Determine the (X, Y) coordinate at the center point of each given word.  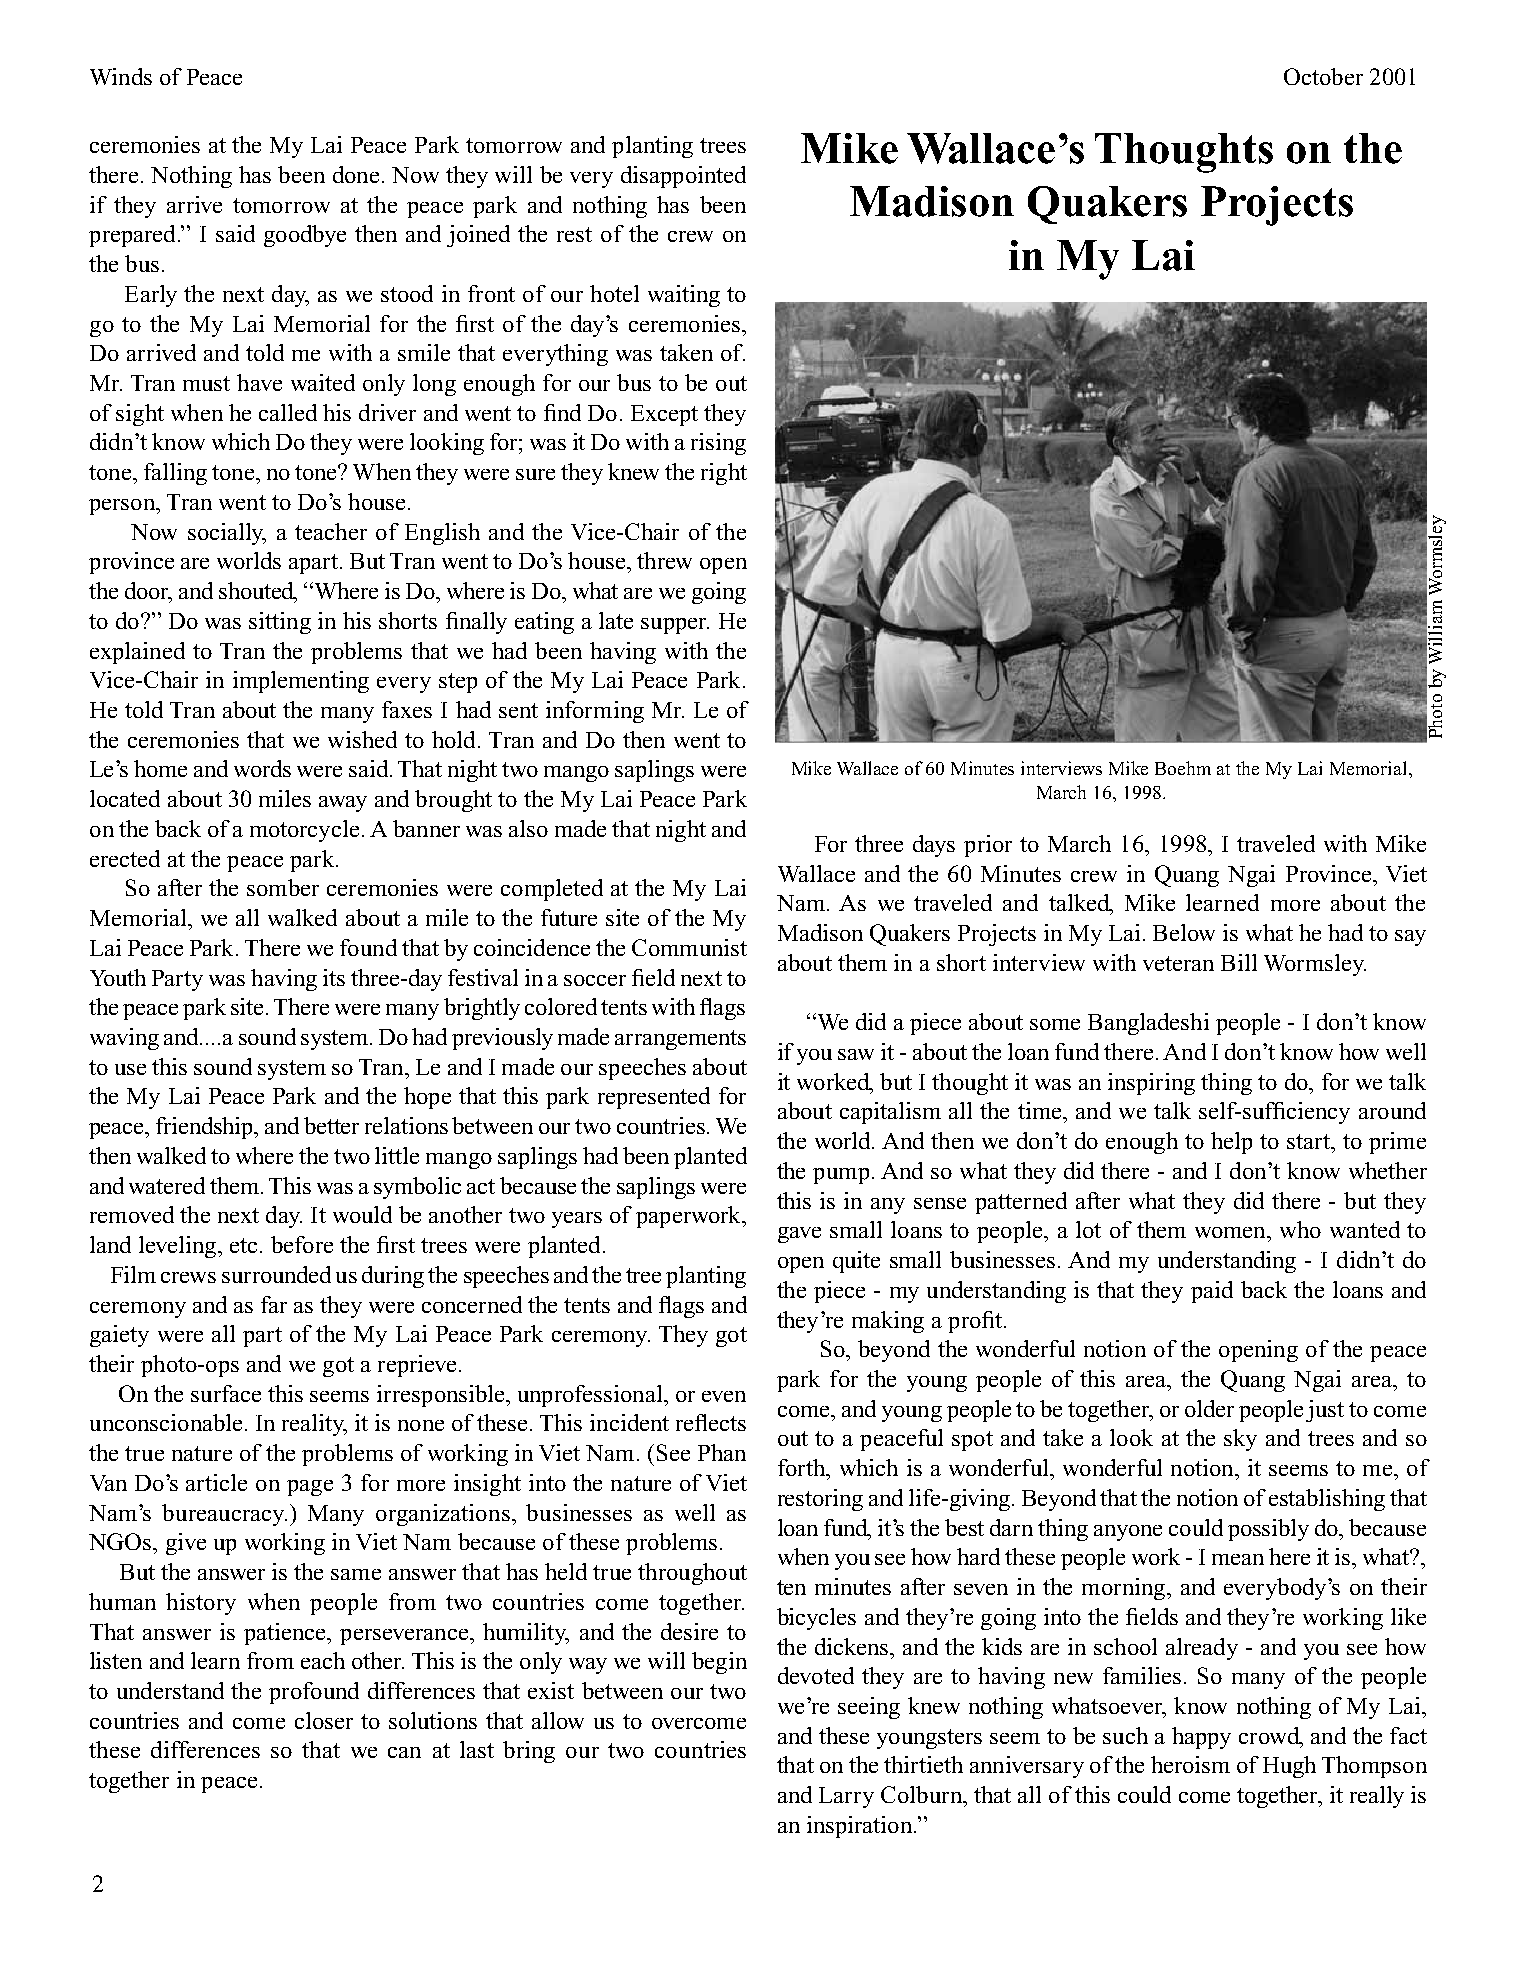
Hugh (1289, 1767)
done (356, 174)
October (1323, 76)
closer (324, 1720)
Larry (846, 1797)
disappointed (683, 177)
